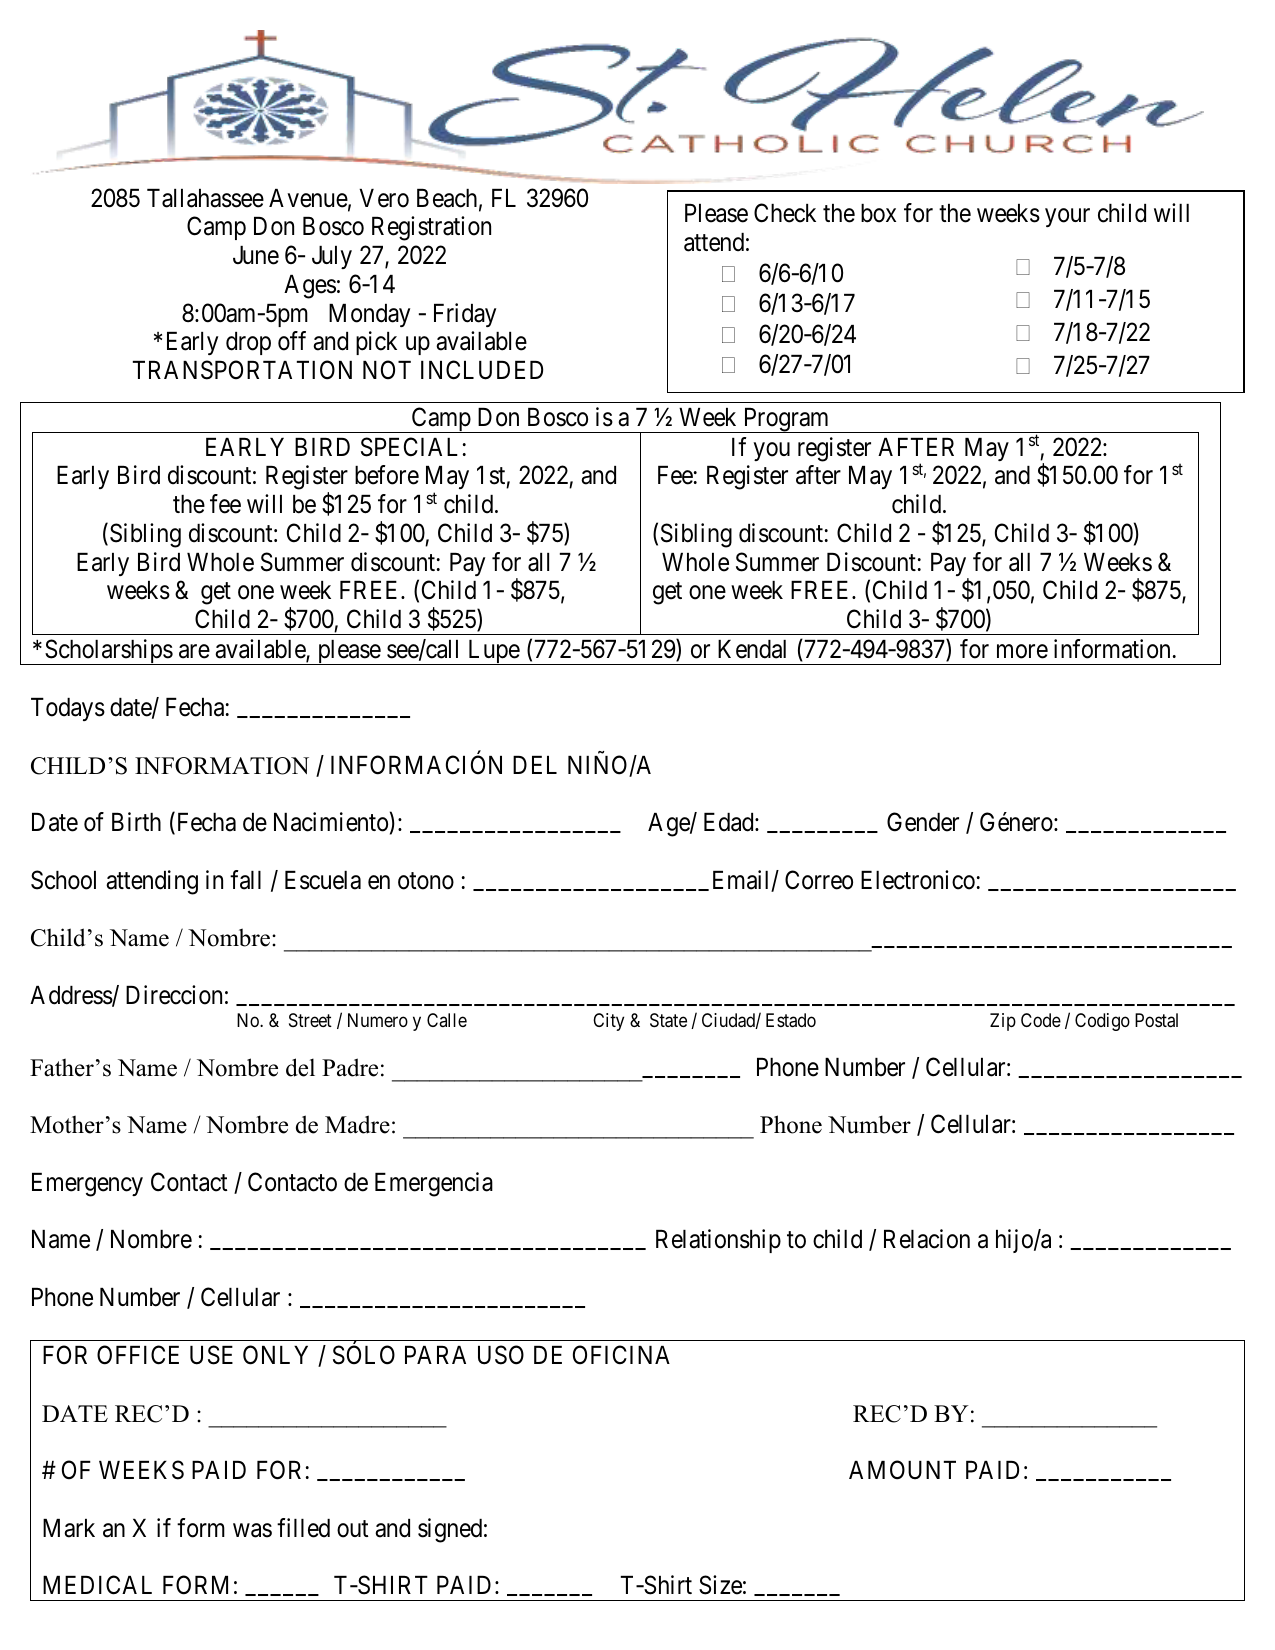 The width and height of the screenshot is (1275, 1650). What do you see at coordinates (730, 822) in the screenshot?
I see `Edad` at bounding box center [730, 822].
